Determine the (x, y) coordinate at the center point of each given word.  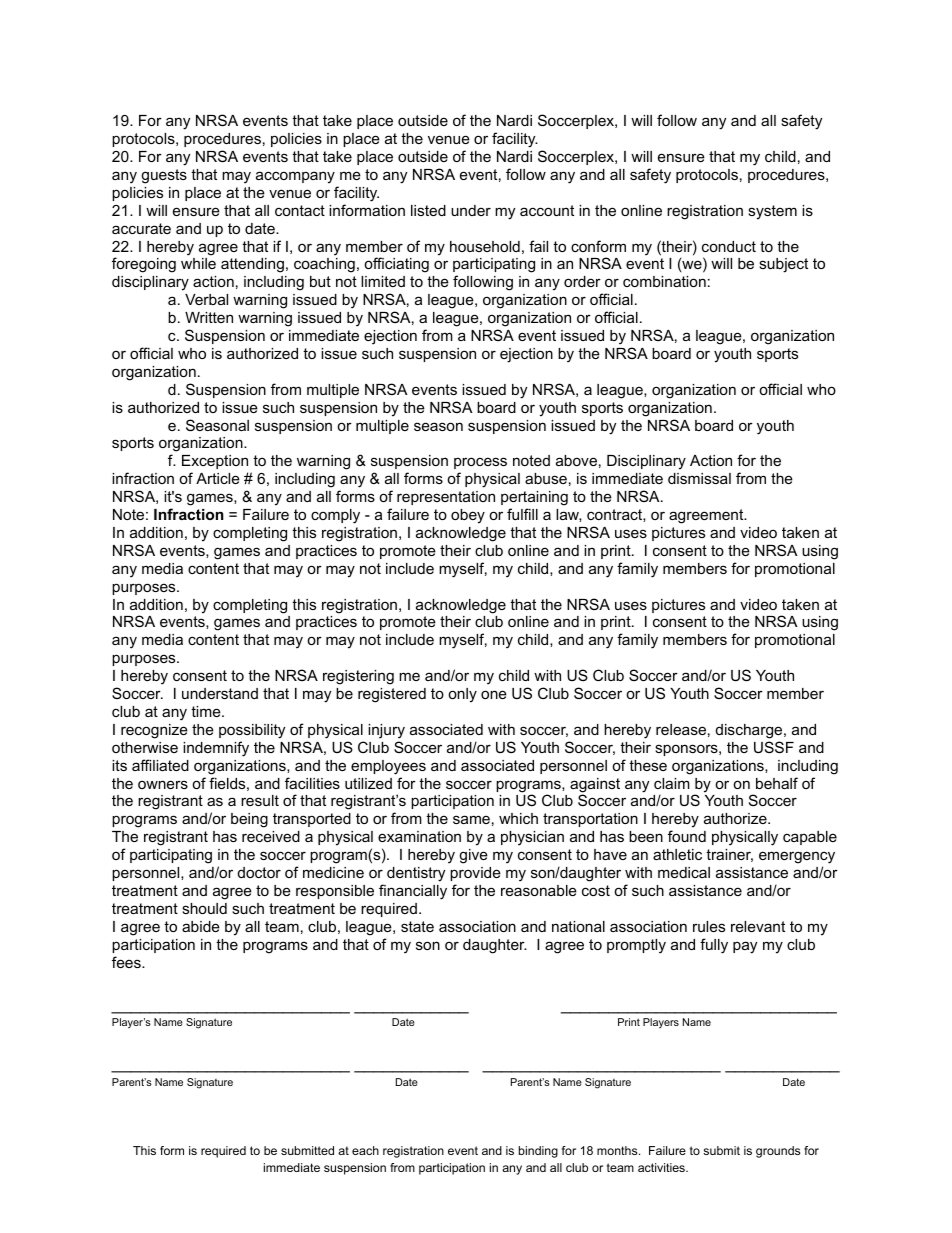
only (462, 695)
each (365, 1150)
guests (164, 176)
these (648, 765)
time (207, 711)
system (772, 212)
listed (428, 210)
